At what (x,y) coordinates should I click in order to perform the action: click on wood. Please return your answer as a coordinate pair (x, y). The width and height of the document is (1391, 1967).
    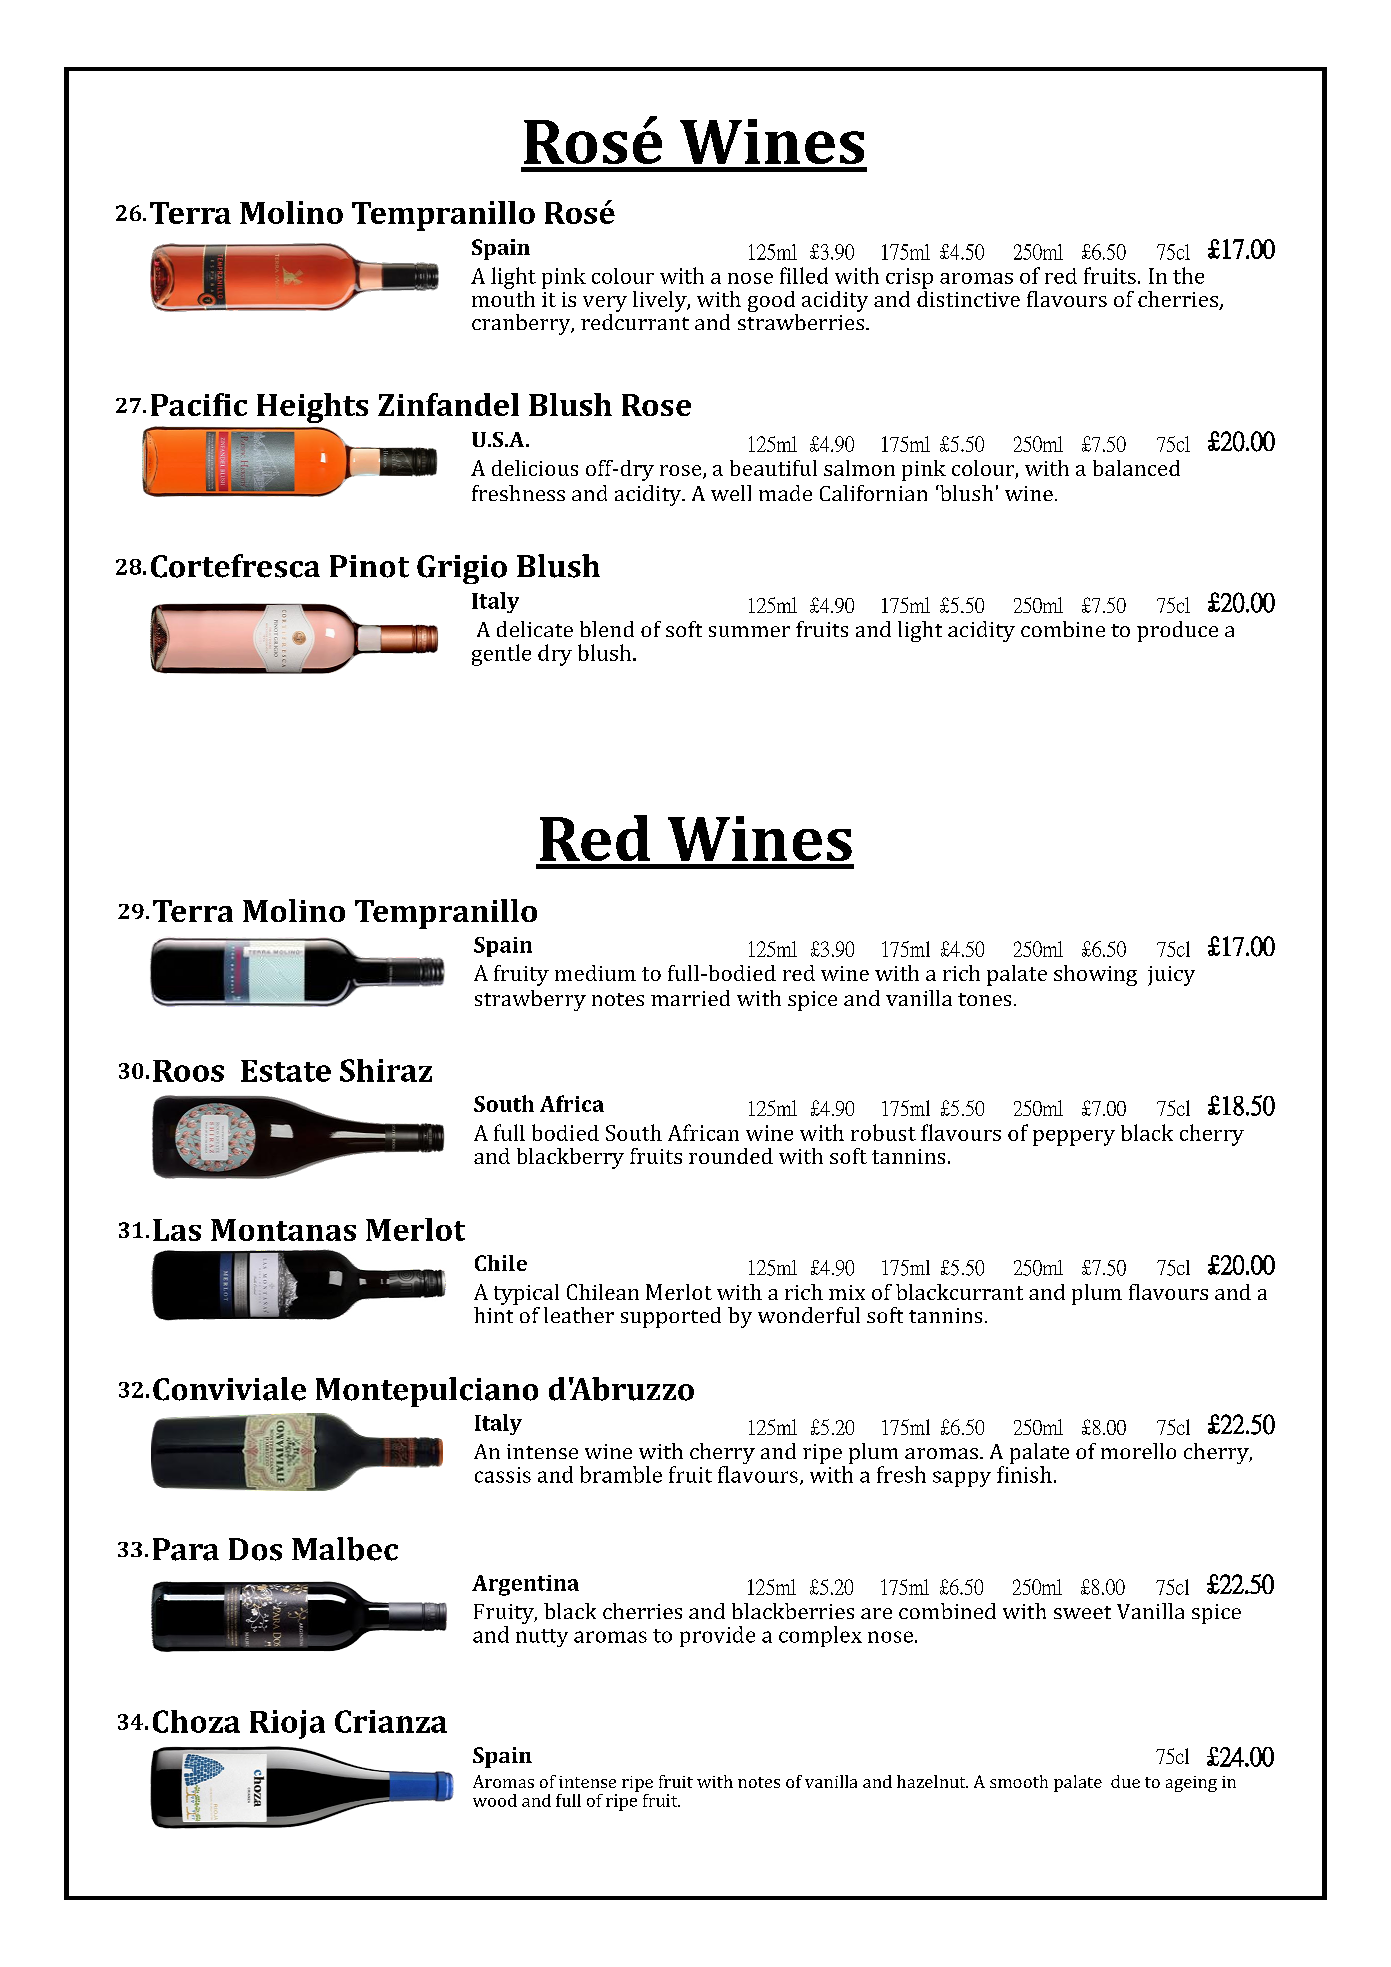
    Looking at the image, I should click on (495, 1800).
